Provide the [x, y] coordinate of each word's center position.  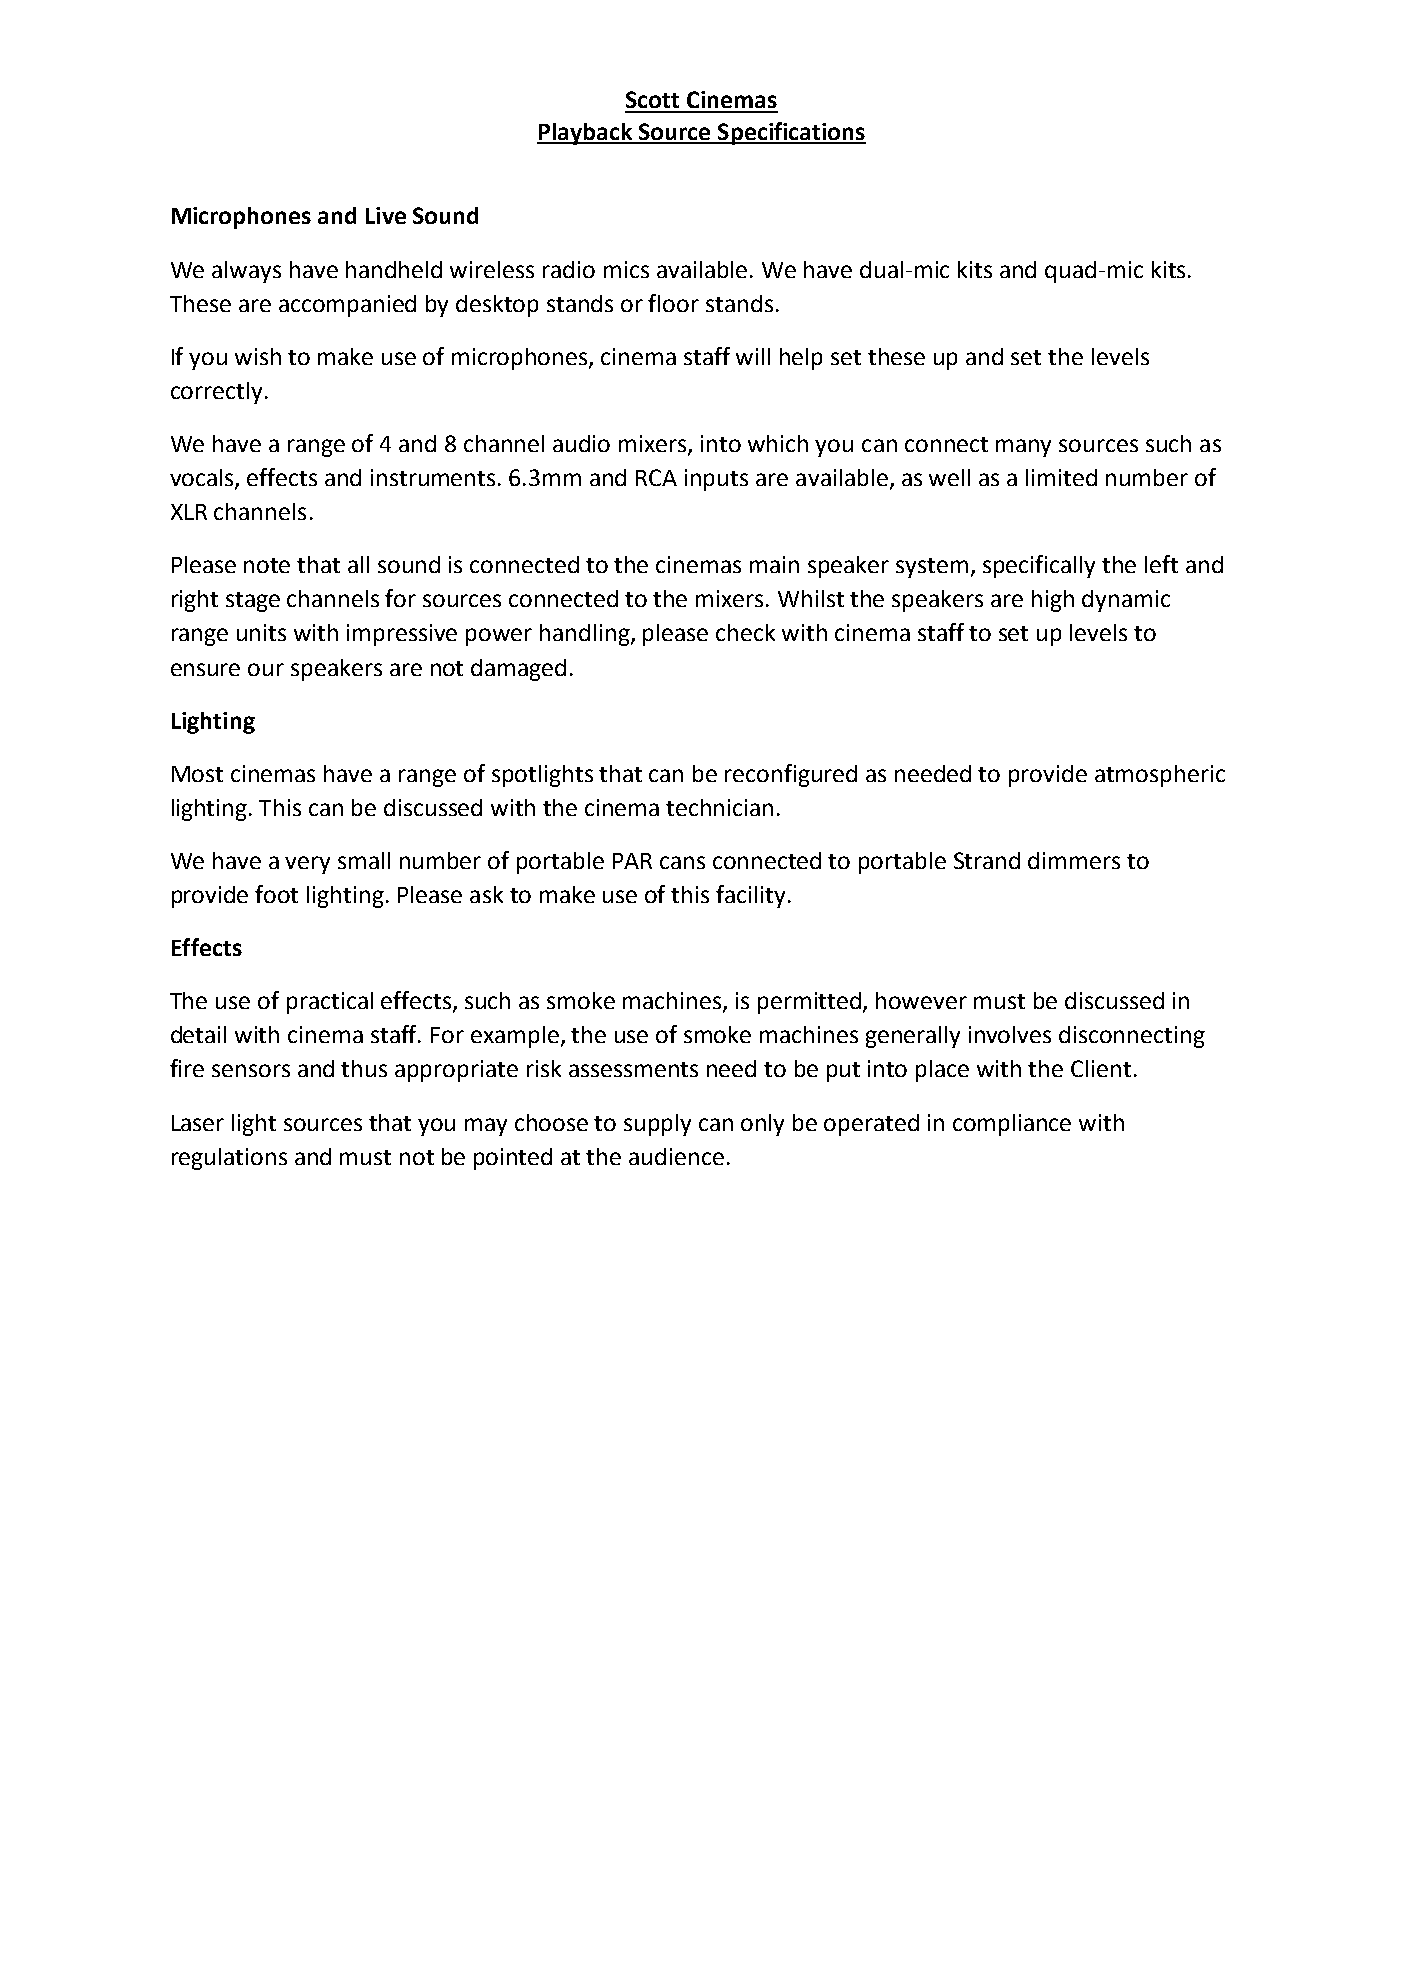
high [1053, 601]
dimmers [1074, 860]
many [1023, 448]
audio [581, 443]
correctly [216, 393]
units [261, 632]
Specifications [791, 133]
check [745, 632]
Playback [586, 134]
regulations [229, 1159]
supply [657, 1125]
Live [386, 215]
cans [682, 862]
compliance [1012, 1125]
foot [276, 894]
